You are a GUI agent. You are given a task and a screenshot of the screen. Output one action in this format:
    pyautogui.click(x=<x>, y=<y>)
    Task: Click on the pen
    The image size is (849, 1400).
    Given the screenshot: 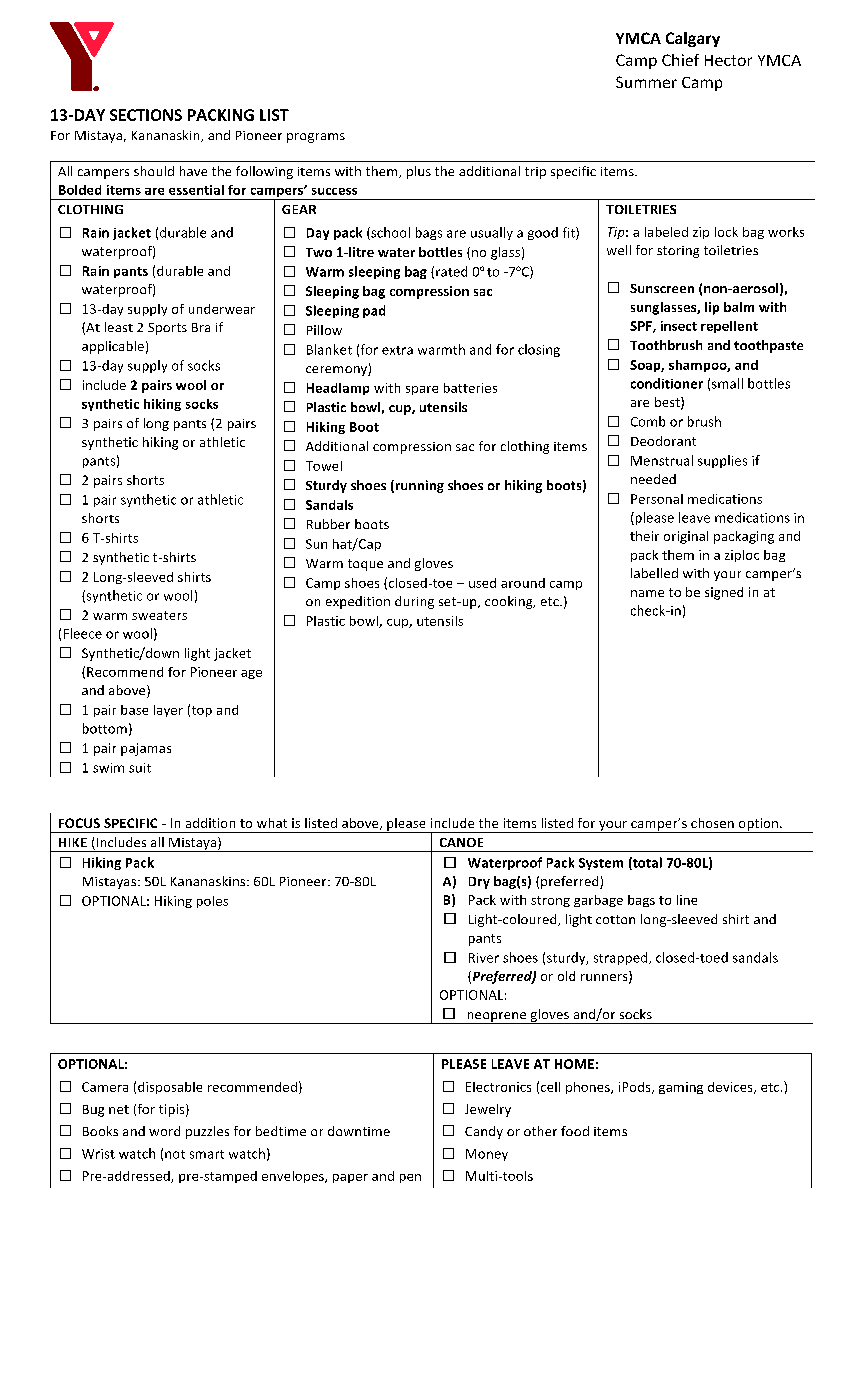 What is the action you would take?
    pyautogui.click(x=410, y=1178)
